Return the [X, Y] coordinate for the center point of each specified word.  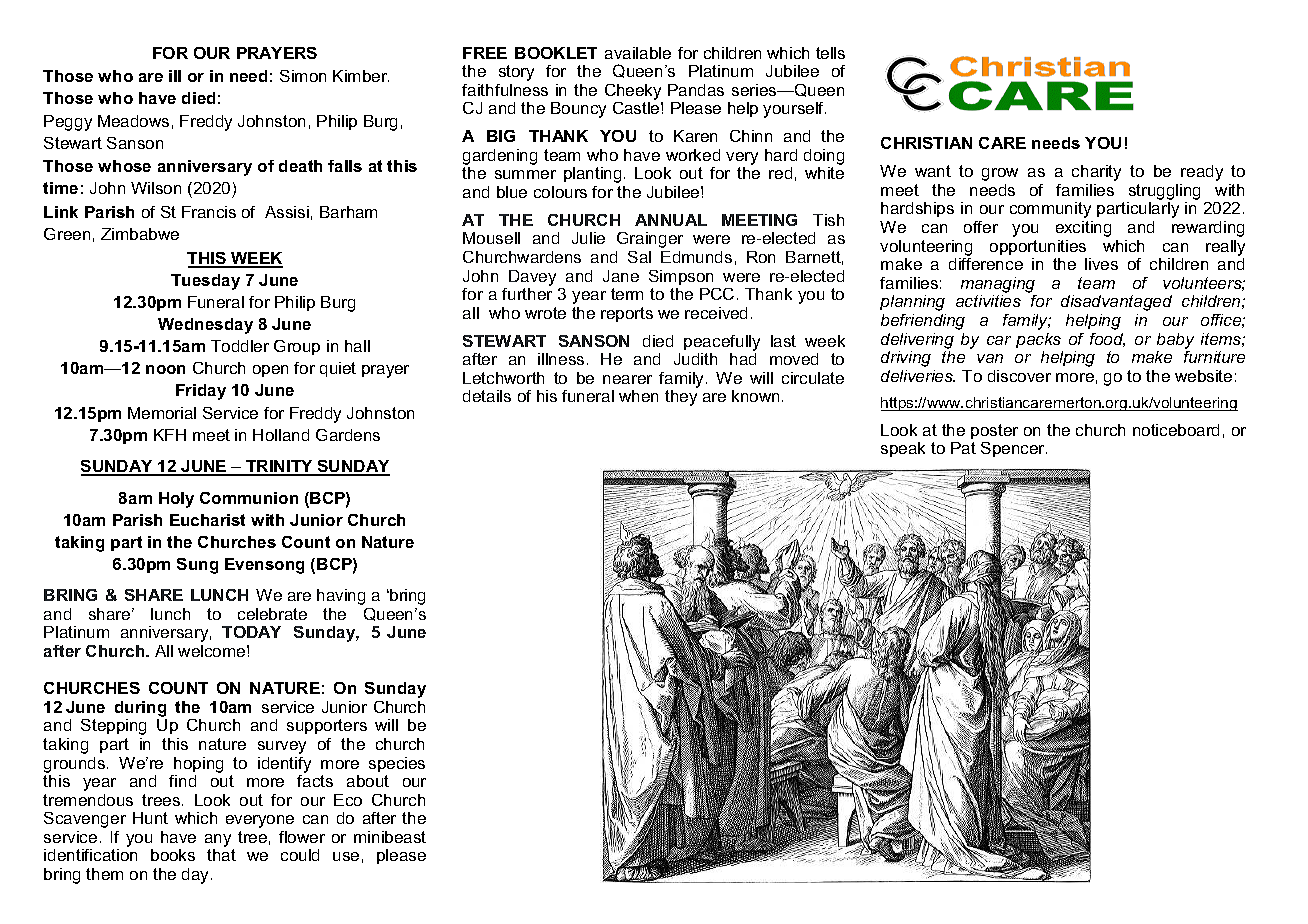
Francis [209, 212]
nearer [627, 379]
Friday [201, 392]
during [140, 709]
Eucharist [207, 520]
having [341, 597]
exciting [1083, 229]
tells [830, 53]
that [221, 855]
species [397, 764]
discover [1019, 376]
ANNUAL [671, 220]
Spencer [1014, 449]
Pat [963, 448]
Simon [303, 76]
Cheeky [633, 92]
